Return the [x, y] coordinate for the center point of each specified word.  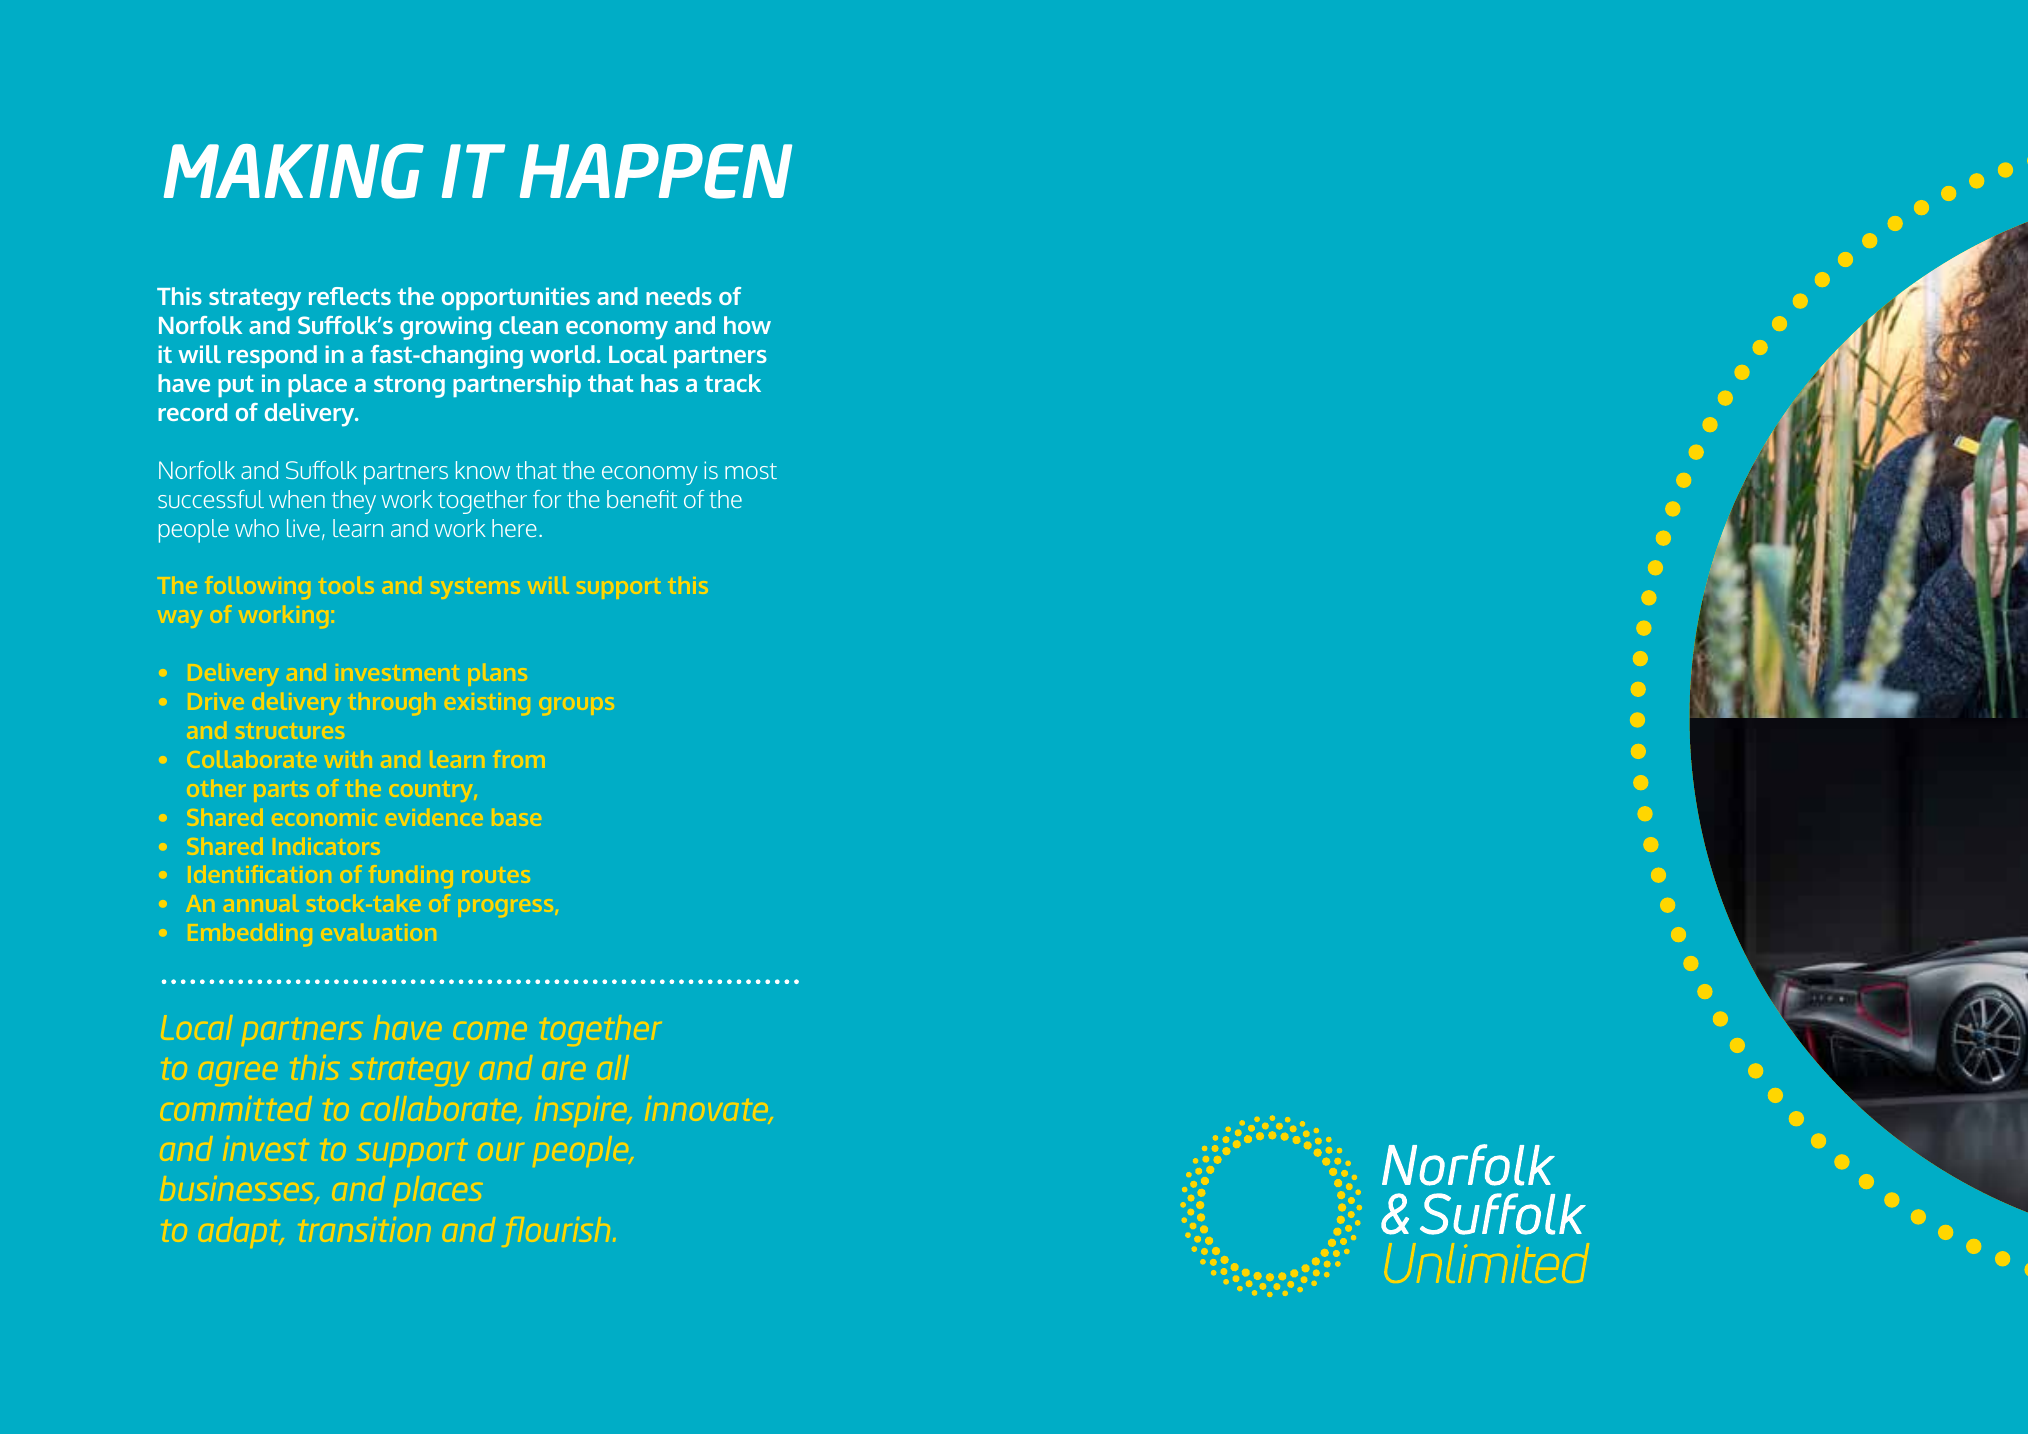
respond [272, 356]
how [747, 325]
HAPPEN [656, 171]
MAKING [294, 171]
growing [445, 328]
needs [679, 296]
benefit [642, 499]
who [257, 528]
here [514, 528]
